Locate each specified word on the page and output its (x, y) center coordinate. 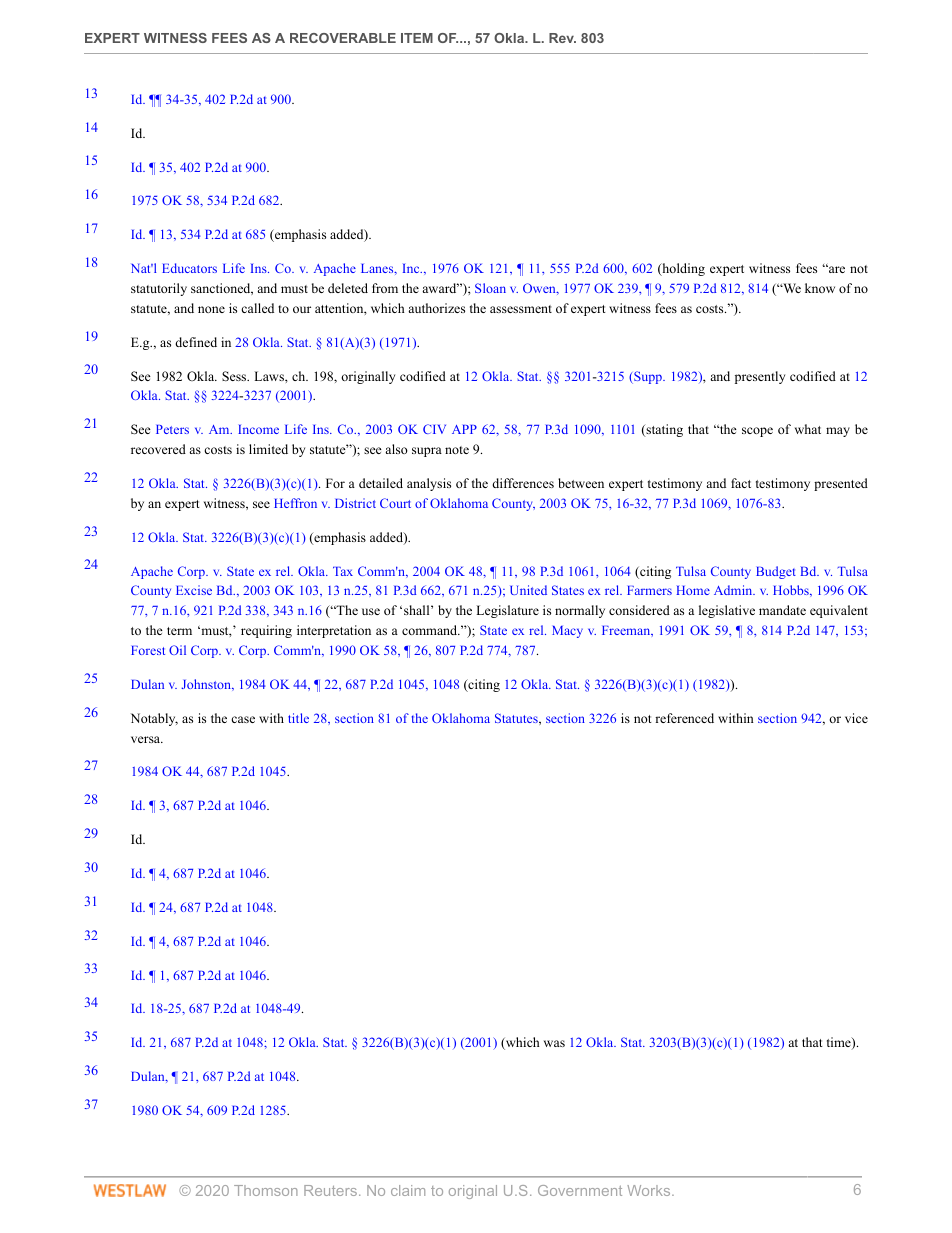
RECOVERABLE (343, 38)
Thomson (266, 1190)
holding (682, 269)
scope (757, 432)
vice (856, 718)
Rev (562, 38)
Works (650, 1190)
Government (580, 1190)
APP (464, 429)
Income (258, 429)
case (243, 719)
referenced (684, 718)
